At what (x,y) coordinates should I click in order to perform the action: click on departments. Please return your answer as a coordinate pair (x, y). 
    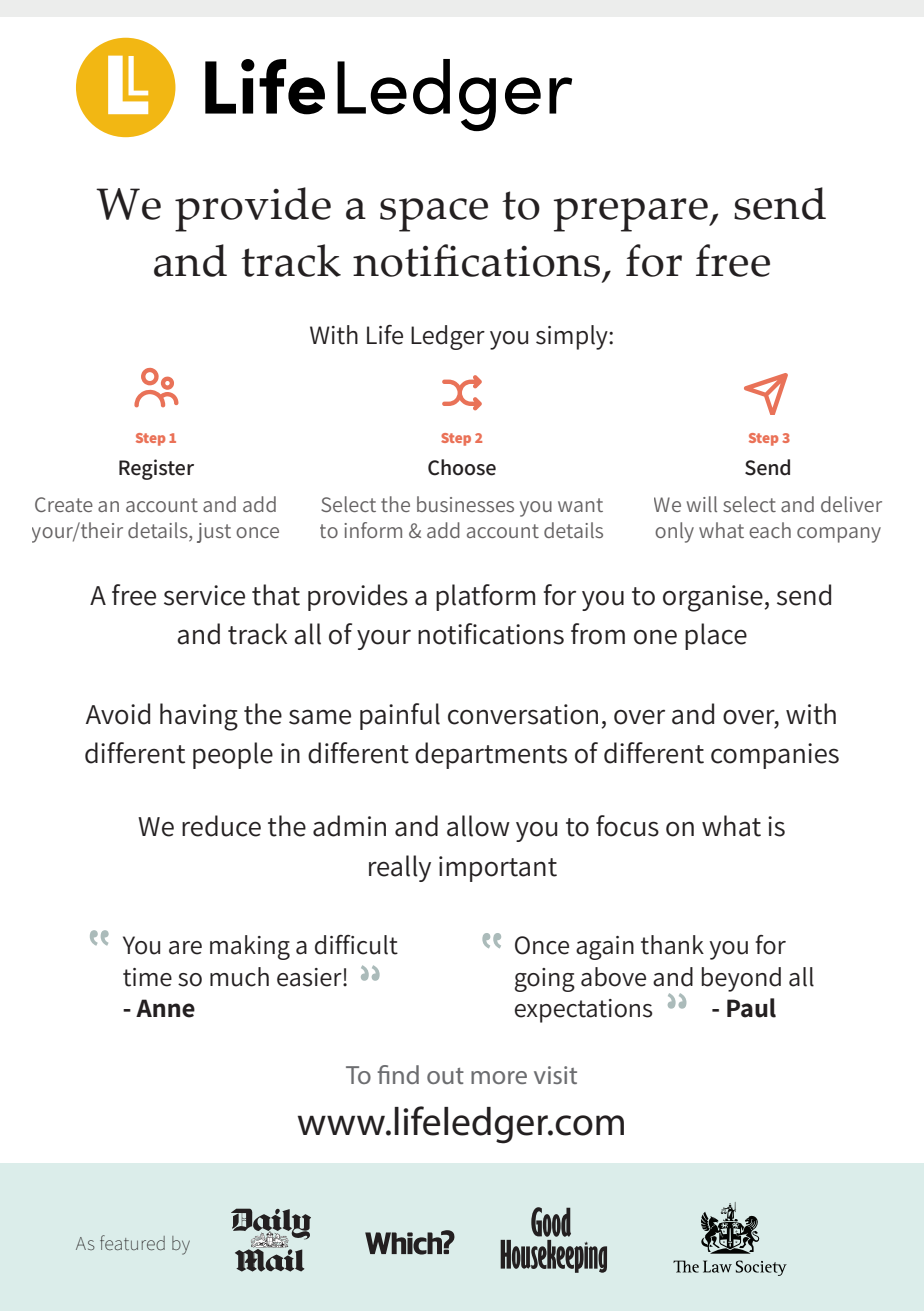
    Looking at the image, I should click on (491, 755).
